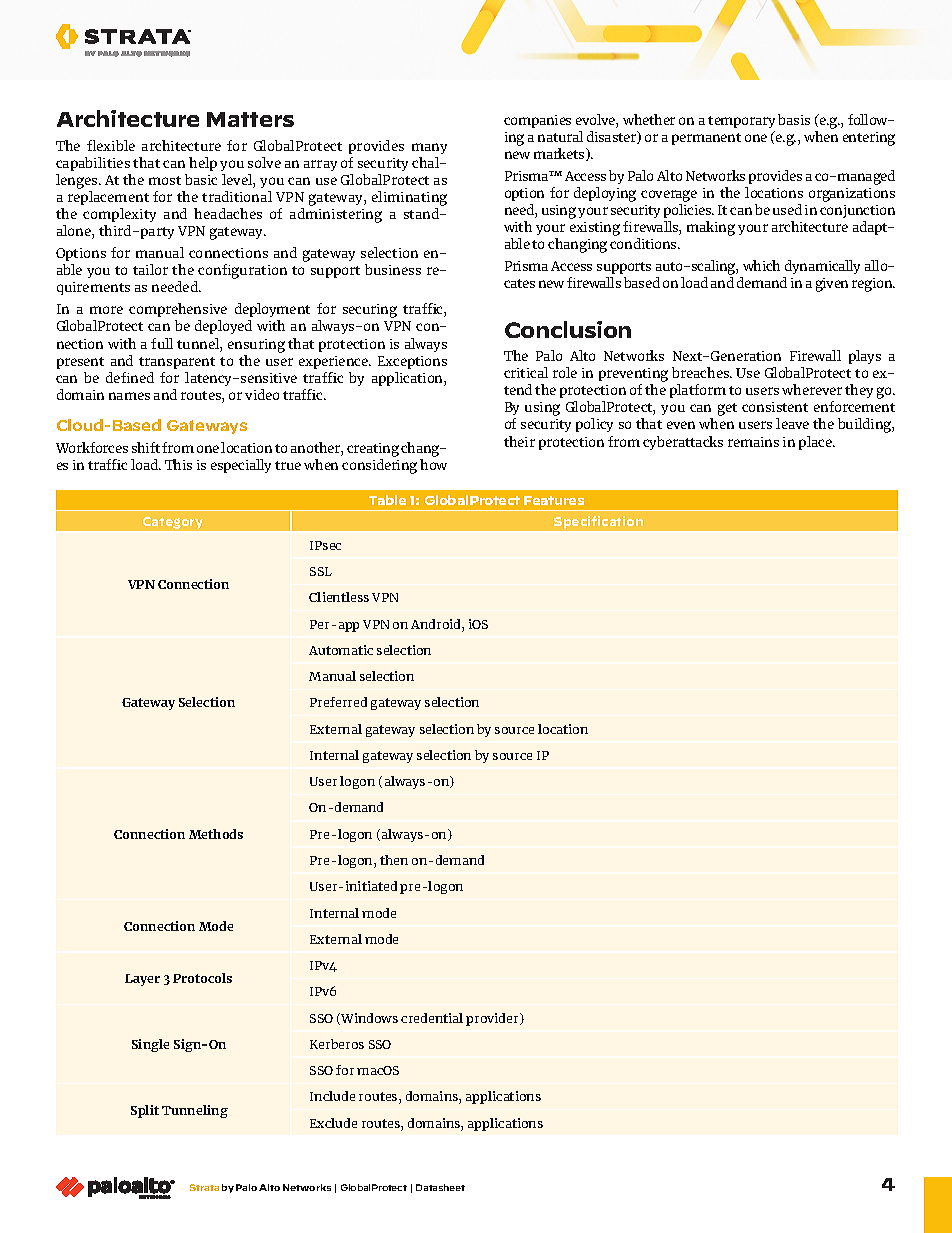  Describe the element at coordinates (216, 834) in the image. I see `Methods` at that location.
